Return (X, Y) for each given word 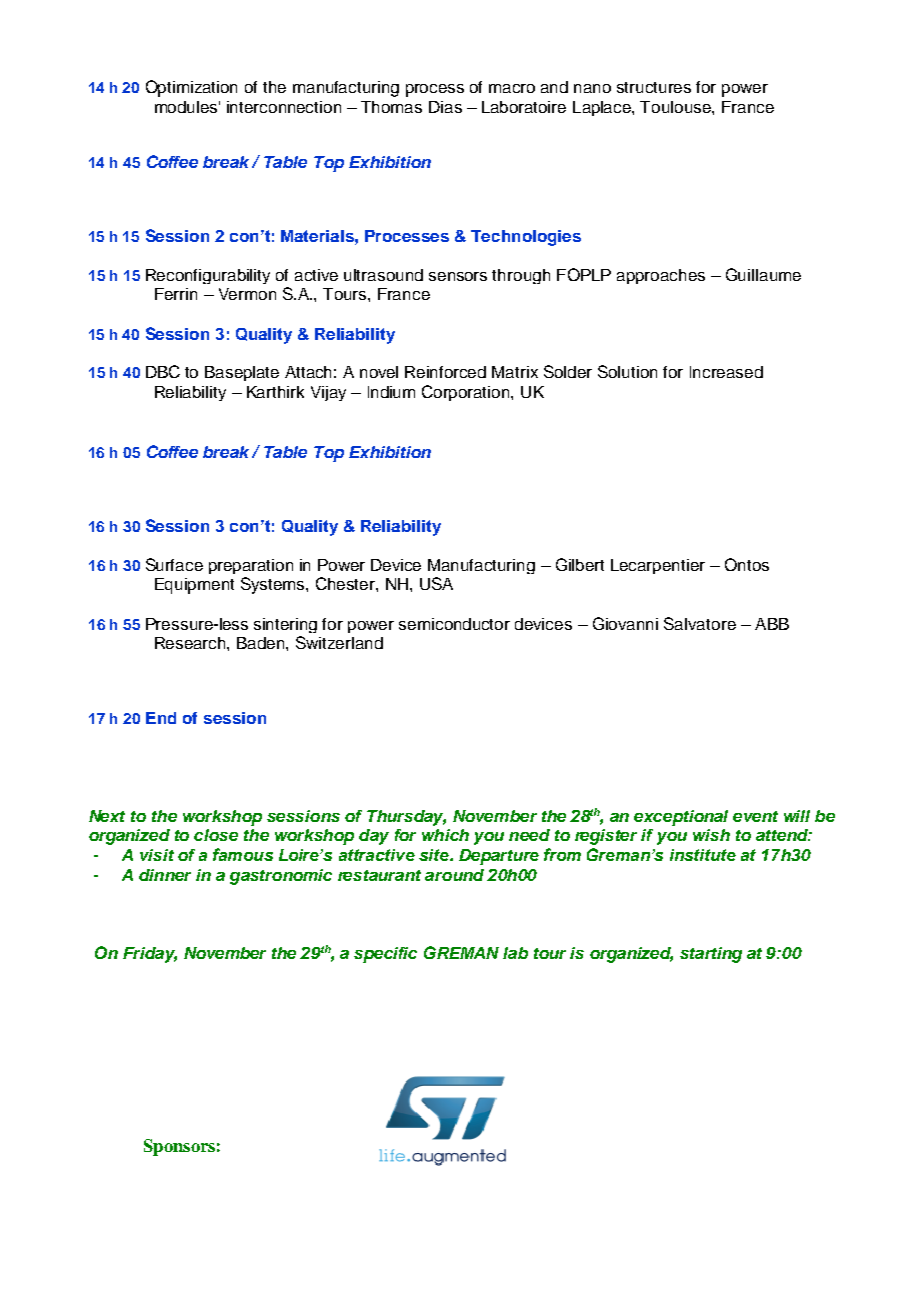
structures (654, 87)
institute (703, 855)
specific (385, 955)
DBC (163, 371)
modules (187, 107)
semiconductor (454, 624)
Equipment (194, 586)
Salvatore (700, 623)
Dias (445, 107)
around (454, 875)
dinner (165, 875)
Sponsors (179, 1147)
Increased (726, 372)
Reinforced (445, 372)
